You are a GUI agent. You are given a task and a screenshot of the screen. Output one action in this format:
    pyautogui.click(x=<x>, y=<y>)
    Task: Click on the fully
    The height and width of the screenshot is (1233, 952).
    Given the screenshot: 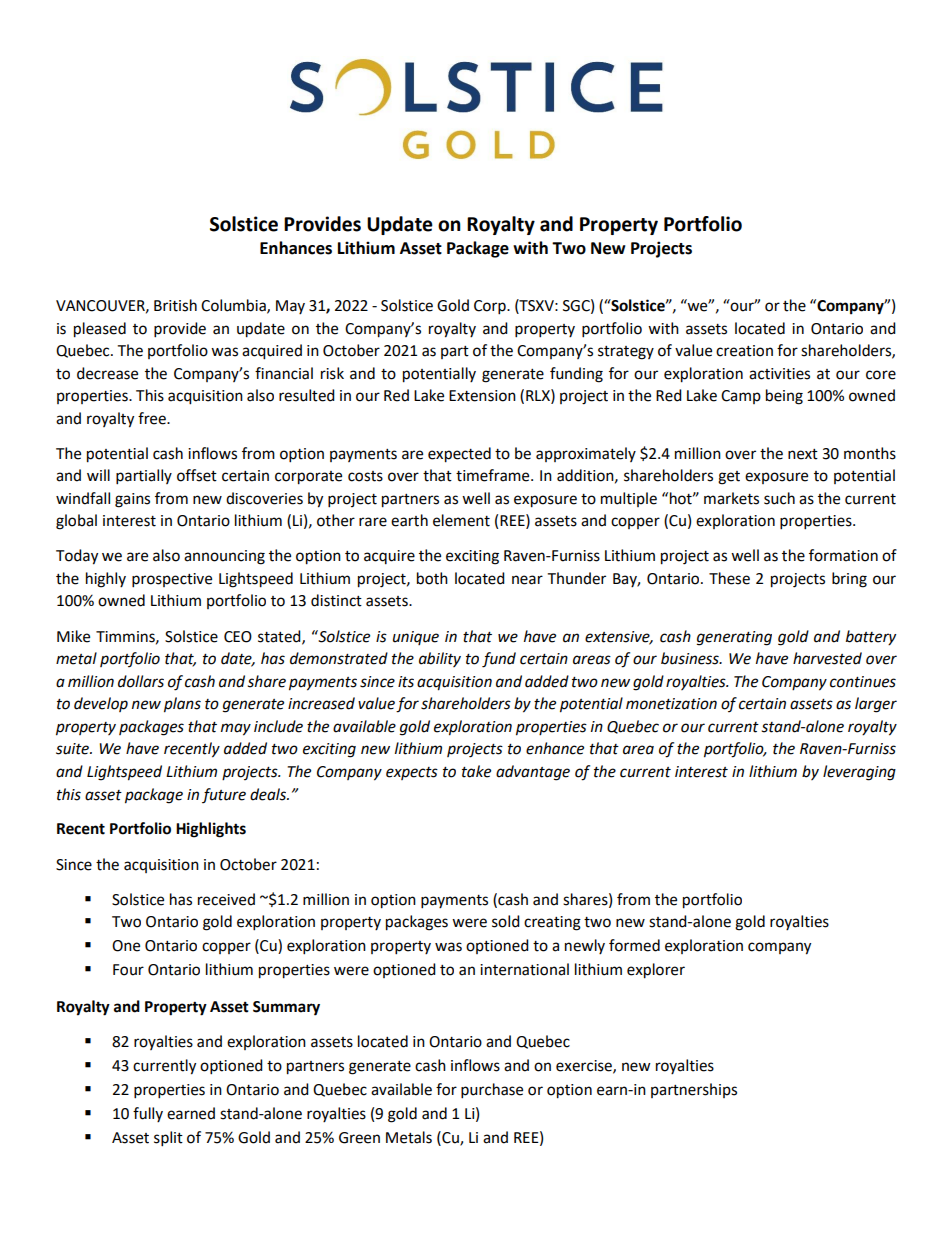 What is the action you would take?
    pyautogui.click(x=148, y=1114)
